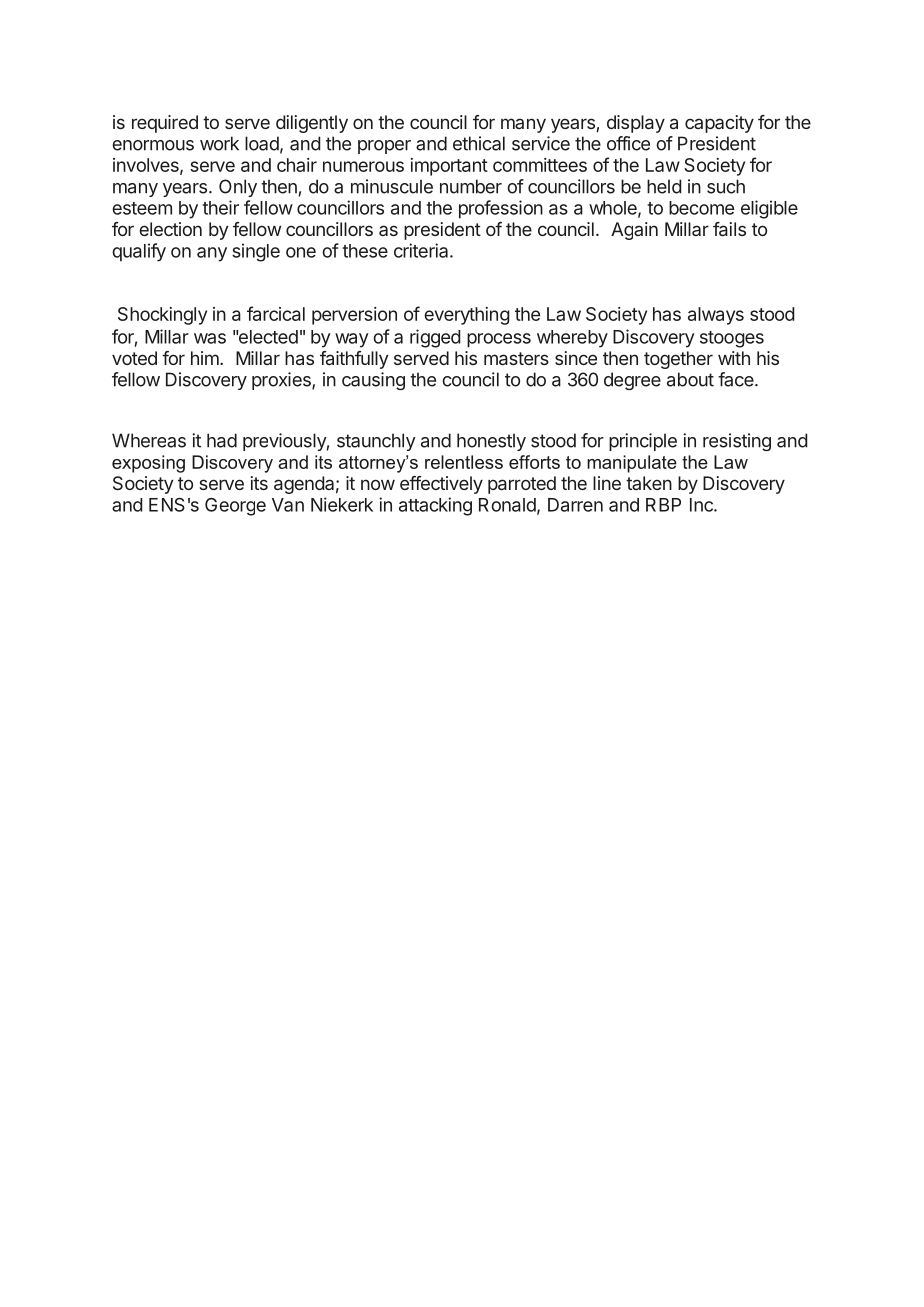 The image size is (924, 1307). I want to click on criteria, so click(422, 250).
